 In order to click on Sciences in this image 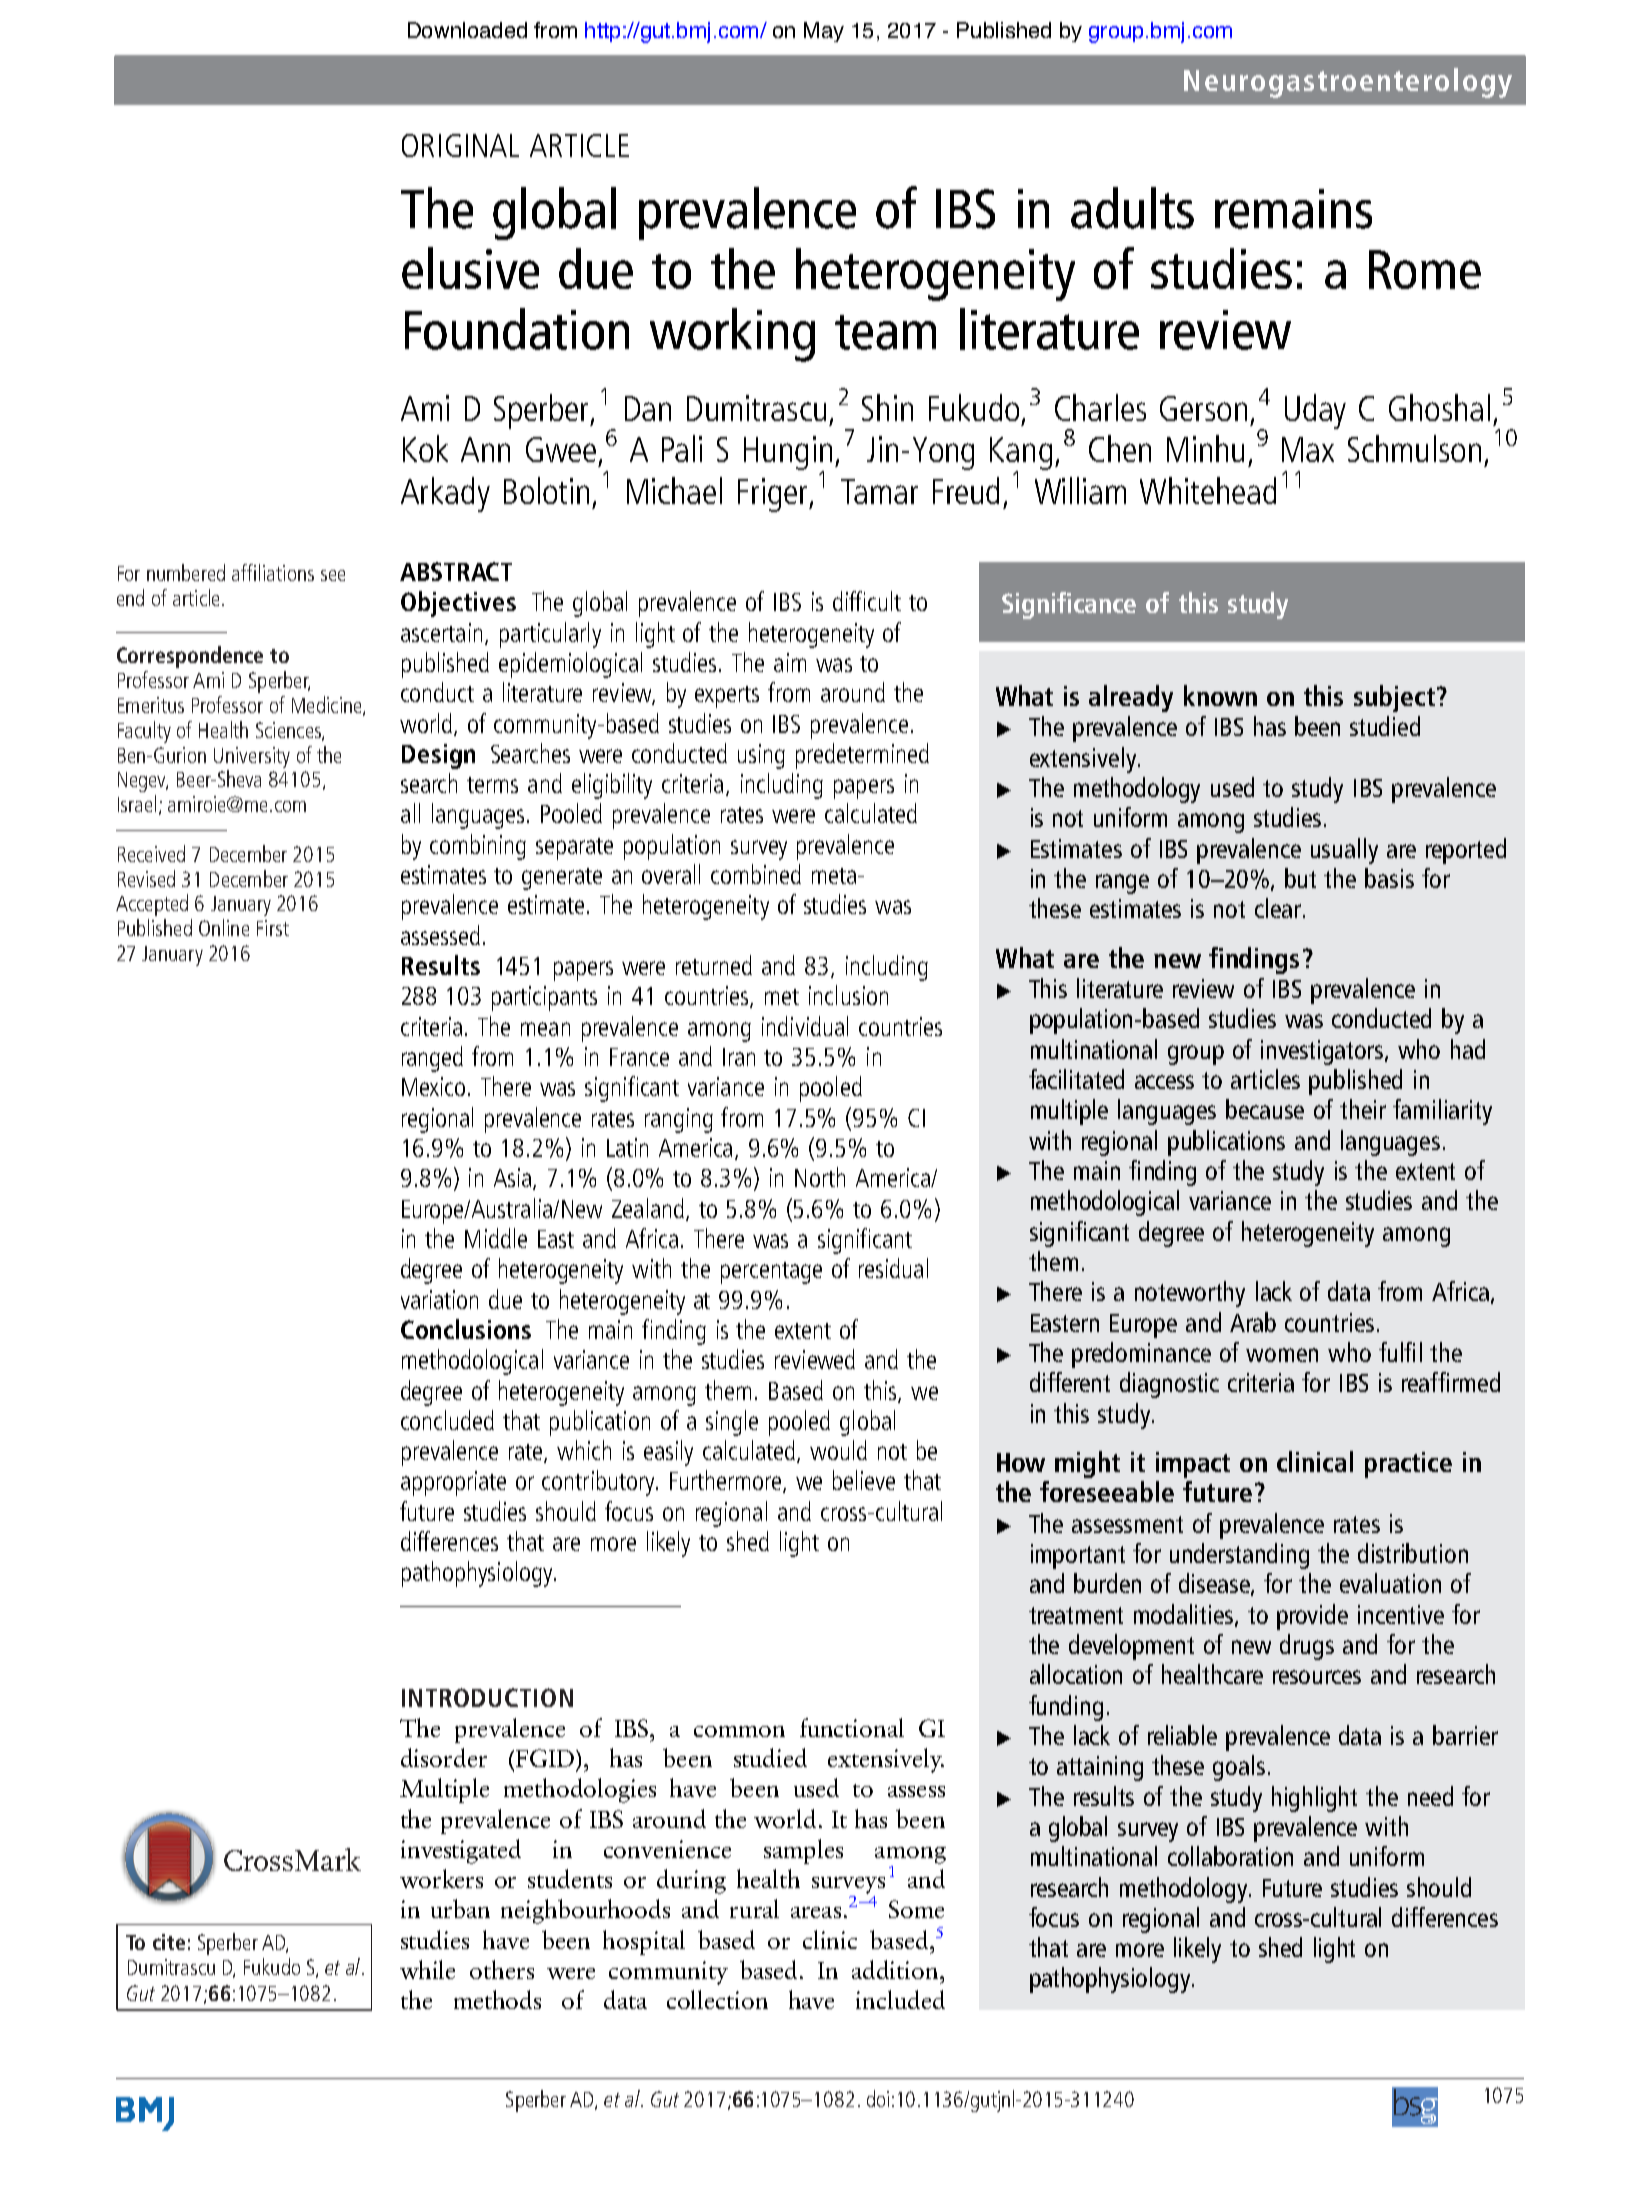, I will do `click(289, 731)`.
